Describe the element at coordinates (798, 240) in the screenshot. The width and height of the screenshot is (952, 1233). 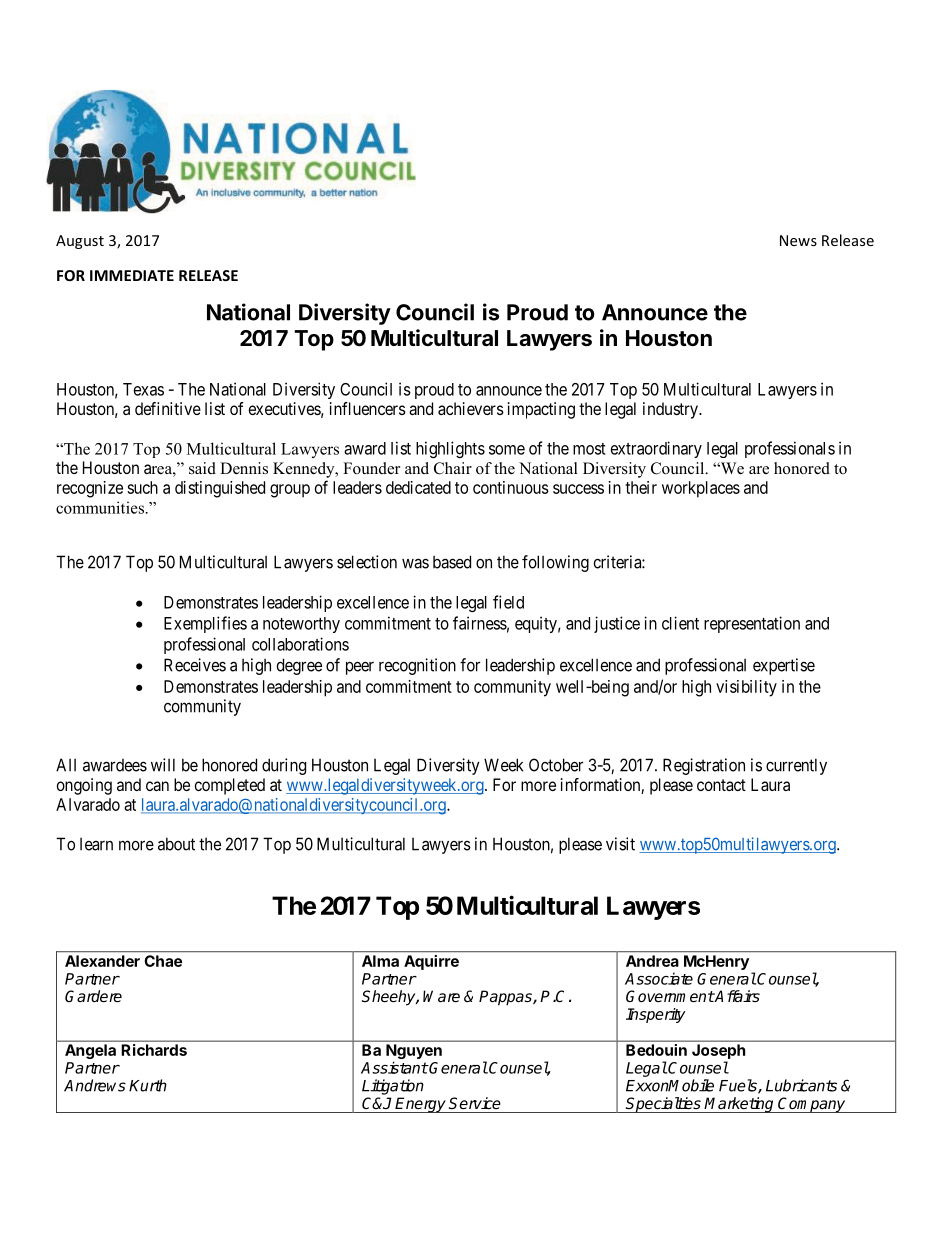
I see `News` at that location.
